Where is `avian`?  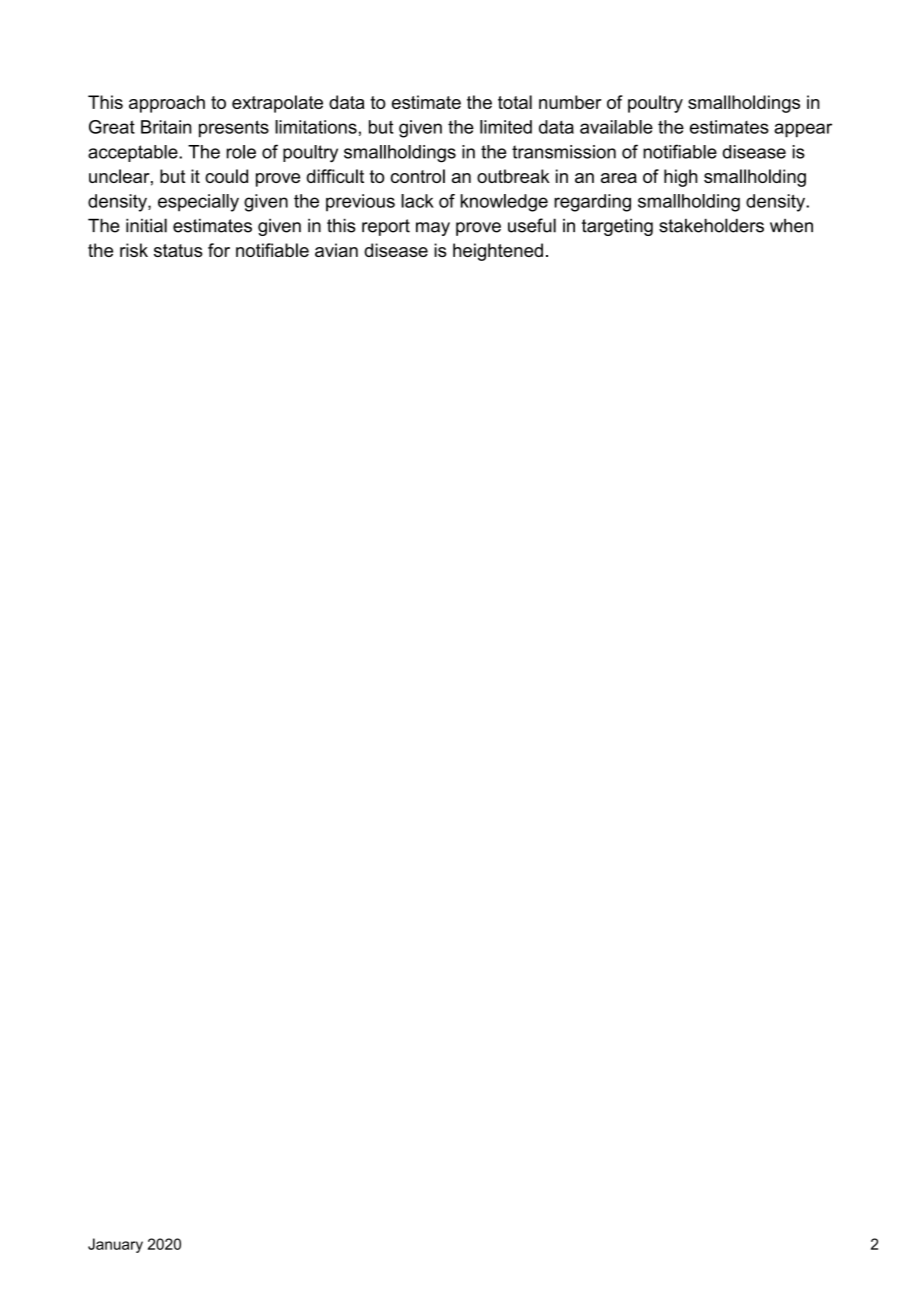
avian is located at coordinates (336, 250).
